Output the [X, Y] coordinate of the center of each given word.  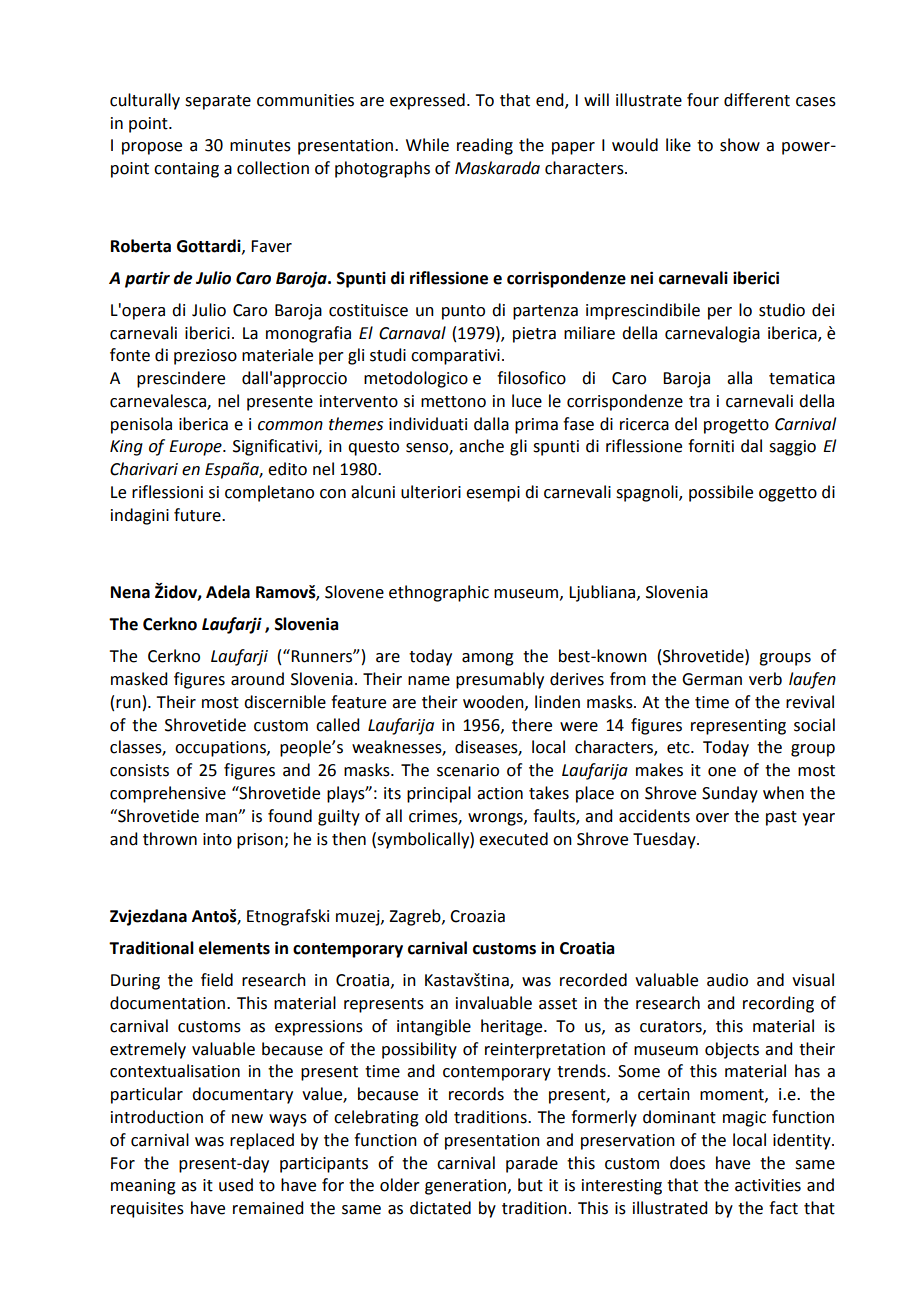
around [257, 679]
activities [768, 1185]
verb [765, 679]
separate [218, 102]
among [488, 659]
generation [467, 1187]
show [740, 145]
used [236, 1185]
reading [485, 146]
